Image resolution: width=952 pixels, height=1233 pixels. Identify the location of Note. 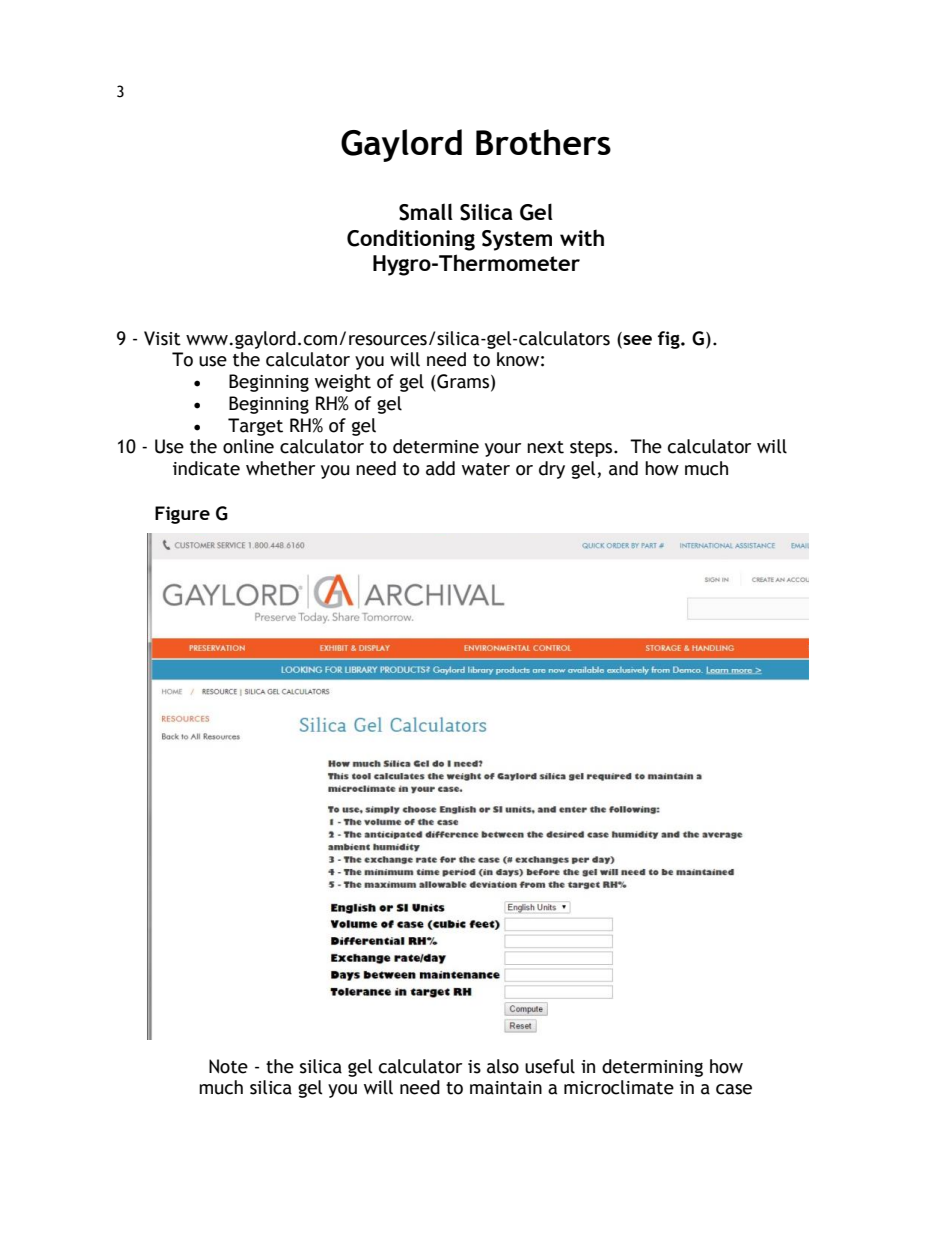
(228, 1066).
